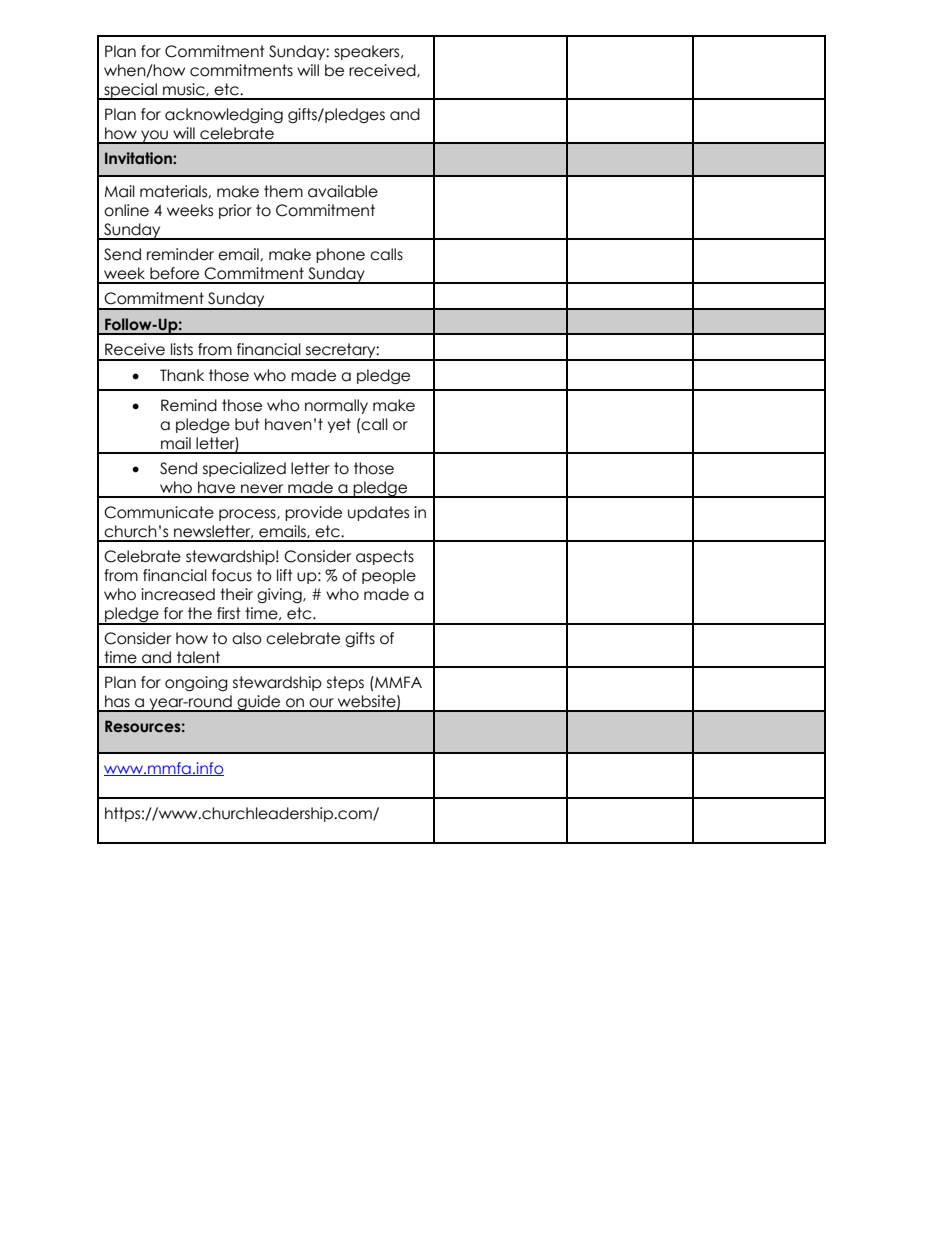 This screenshot has width=952, height=1233. I want to click on aspects, so click(385, 557).
